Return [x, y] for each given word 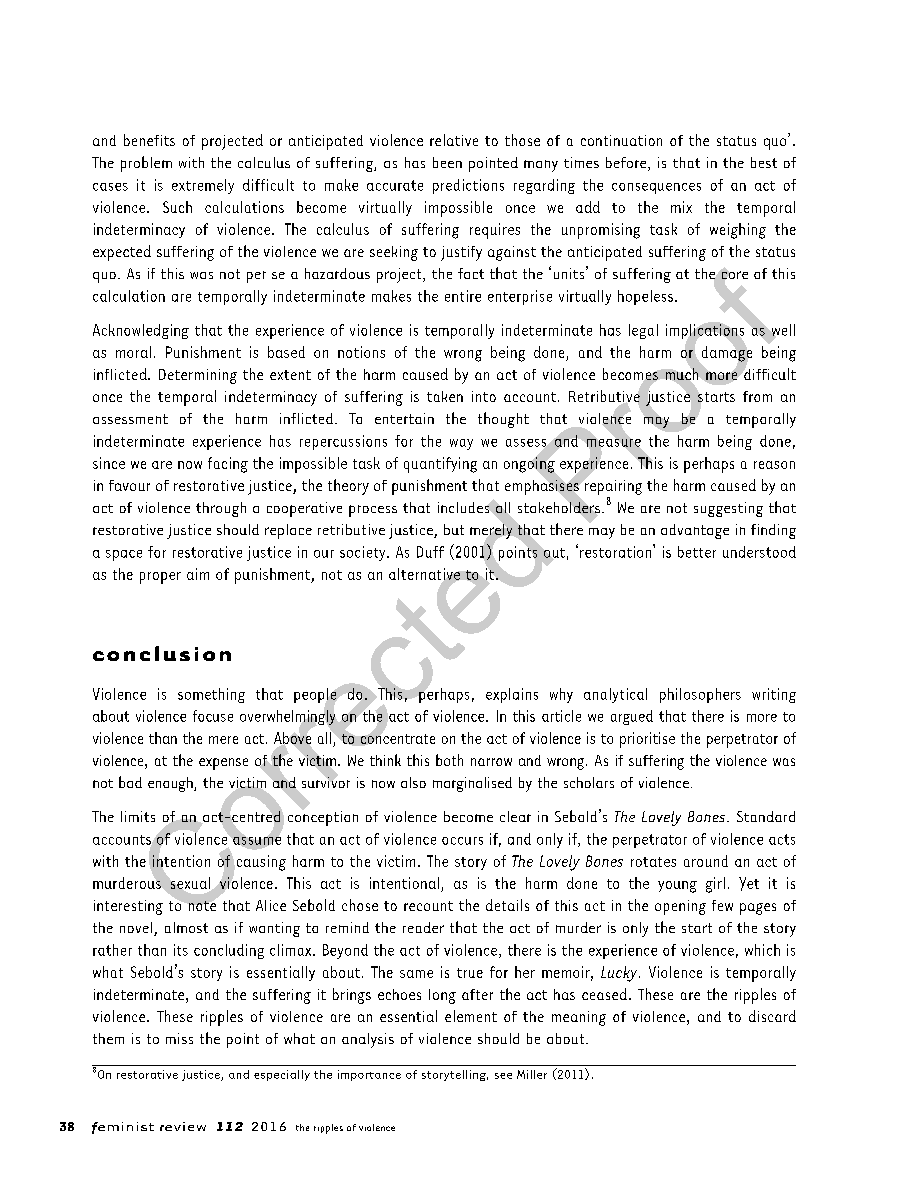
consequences [656, 188]
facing [228, 465]
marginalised [472, 784]
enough [171, 784]
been [447, 162]
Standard [766, 816]
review [183, 1126]
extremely [203, 186]
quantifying [440, 465]
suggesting [728, 509]
